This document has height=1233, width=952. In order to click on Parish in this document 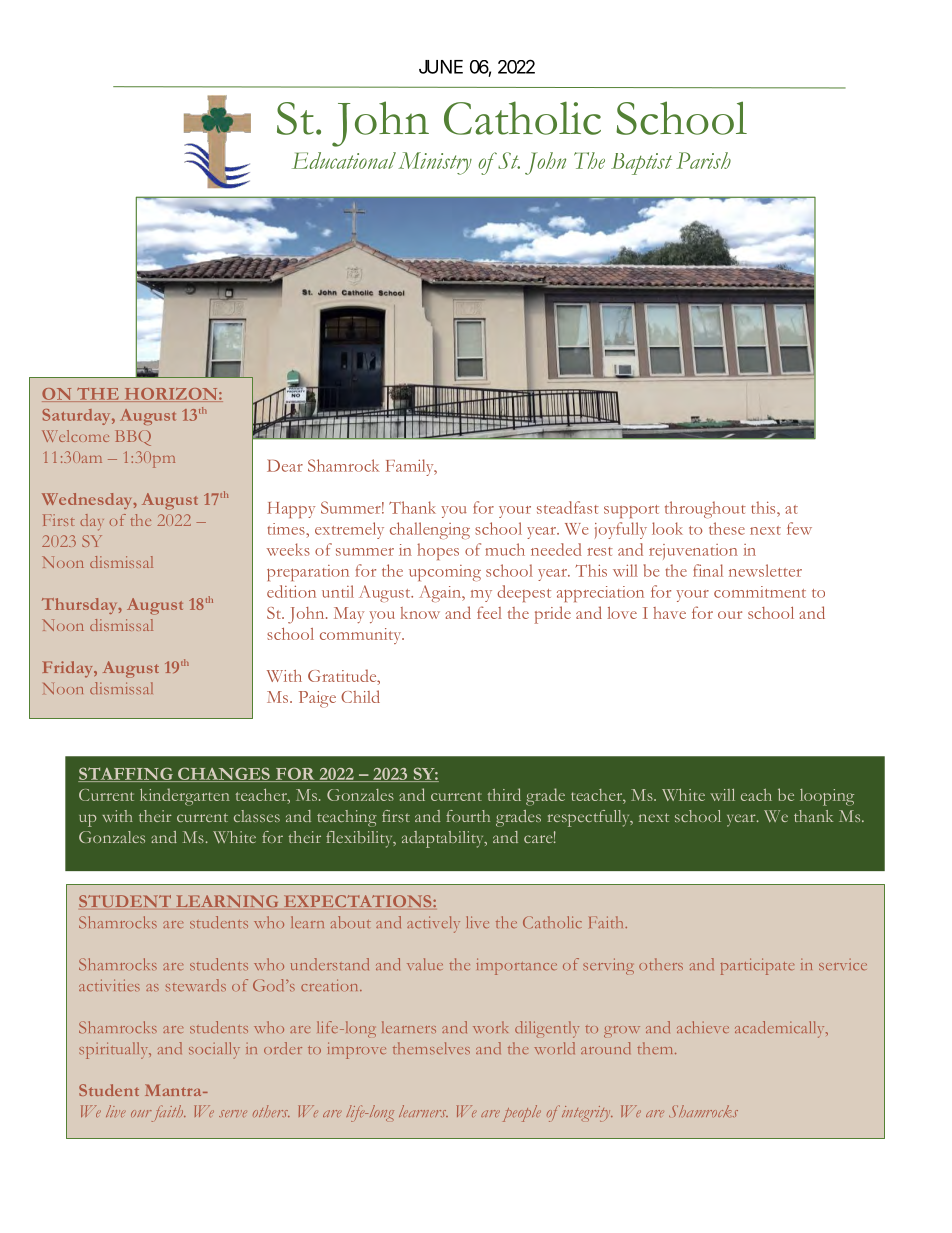, I will do `click(703, 160)`.
